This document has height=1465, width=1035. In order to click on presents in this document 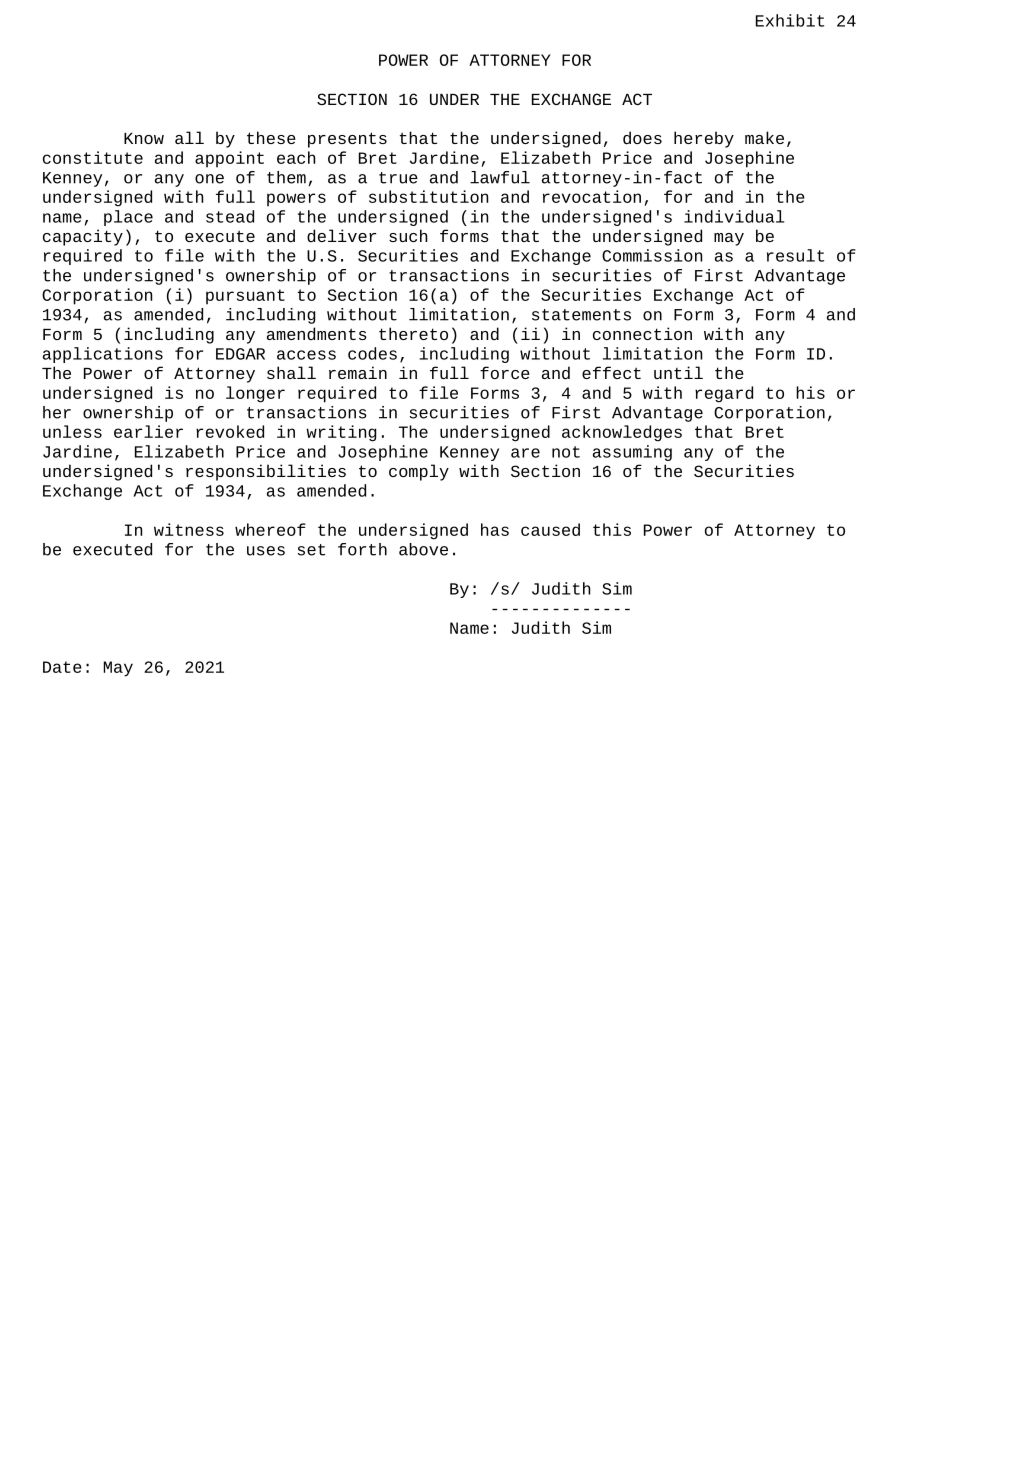, I will do `click(347, 140)`.
